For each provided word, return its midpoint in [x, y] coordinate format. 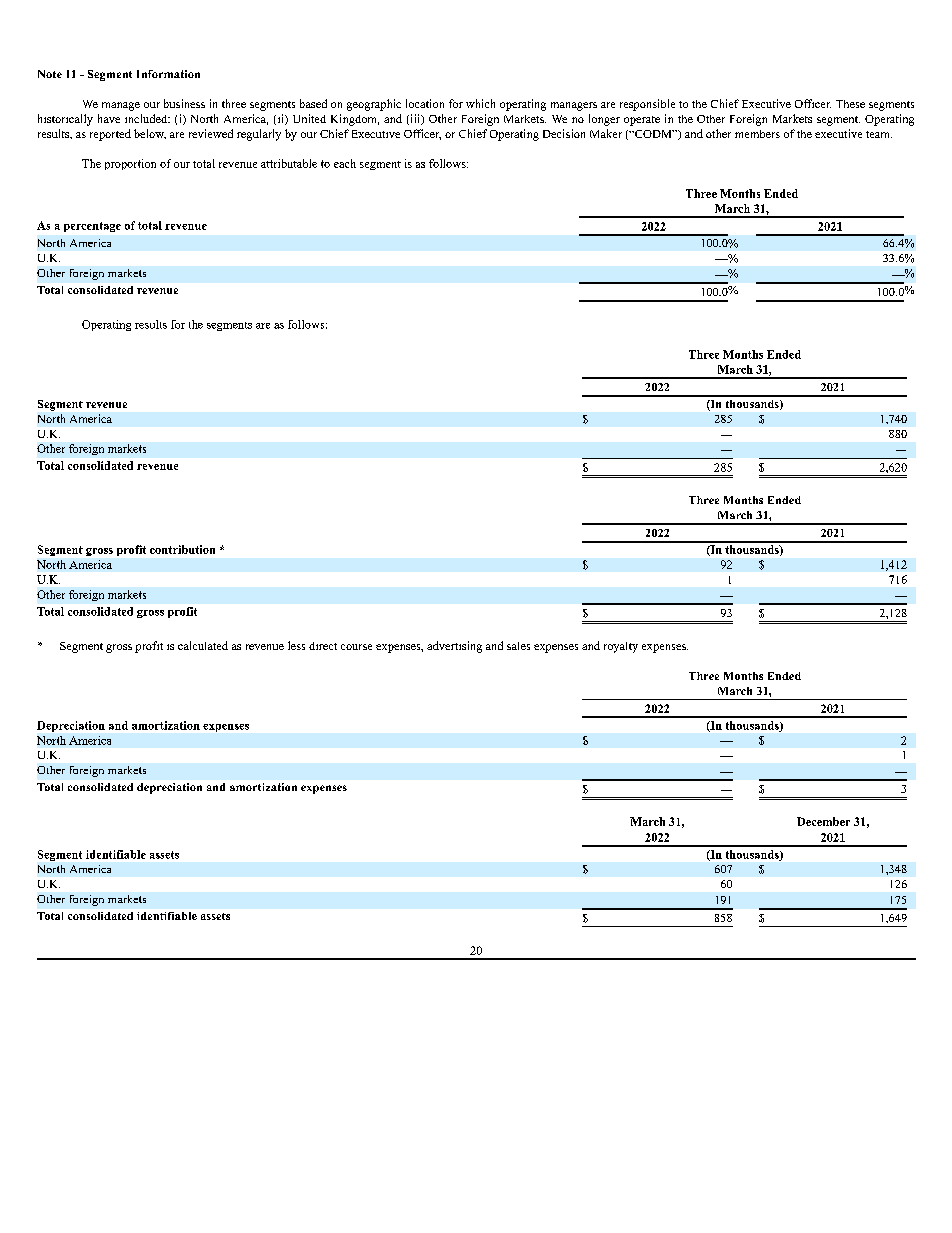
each [345, 163]
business [184, 103]
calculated [203, 645]
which [480, 103]
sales [518, 646]
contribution [182, 549]
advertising [454, 647]
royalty [621, 647]
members [757, 134]
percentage [92, 227]
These [850, 104]
